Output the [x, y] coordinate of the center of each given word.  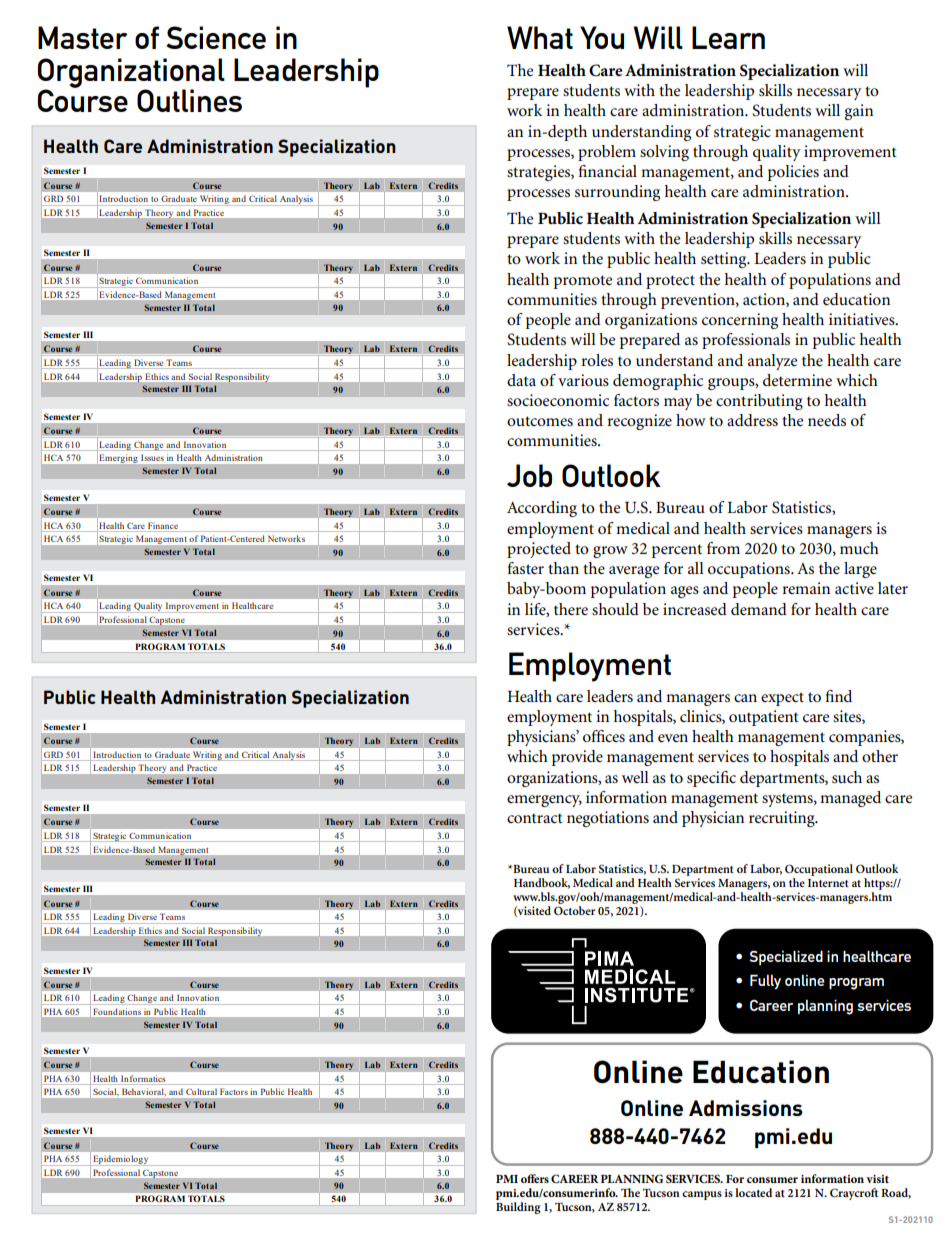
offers [535, 1178]
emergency [544, 801]
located [753, 1192]
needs [827, 420]
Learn [728, 37]
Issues [152, 458]
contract [535, 818]
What [540, 37]
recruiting [783, 819]
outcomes [540, 421]
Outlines [189, 100]
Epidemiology [121, 1160]
